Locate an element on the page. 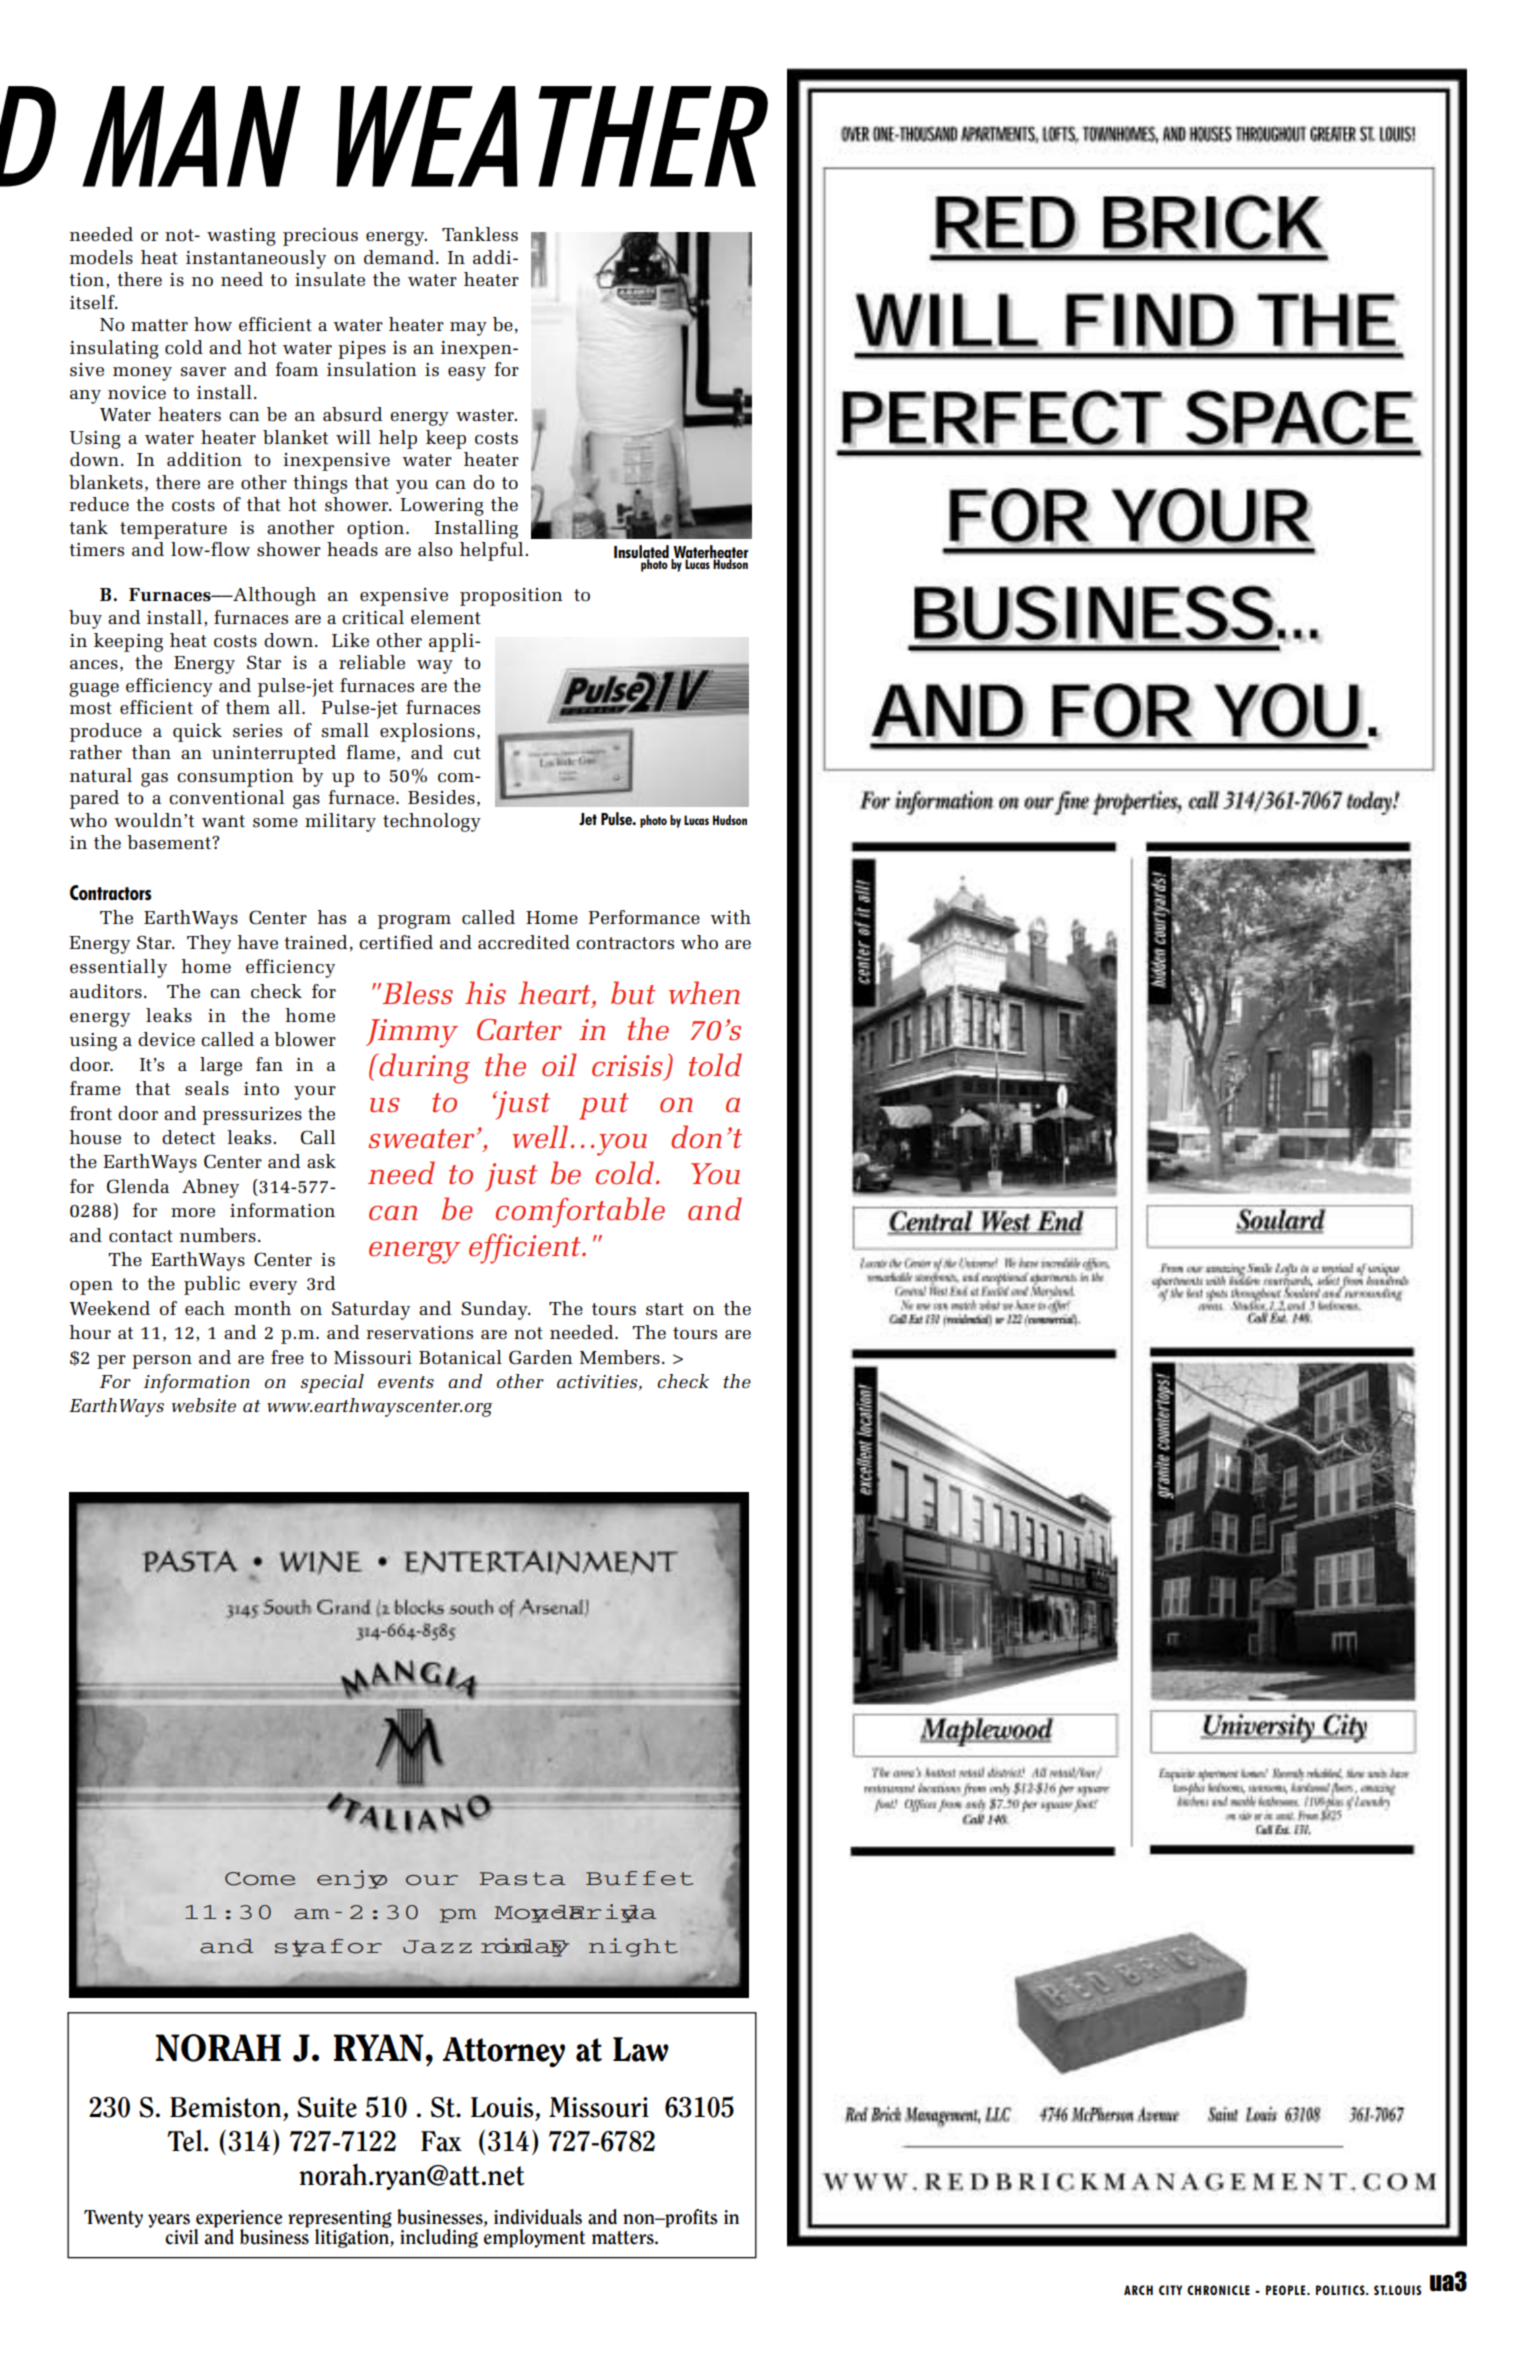  told is located at coordinates (715, 1064).
